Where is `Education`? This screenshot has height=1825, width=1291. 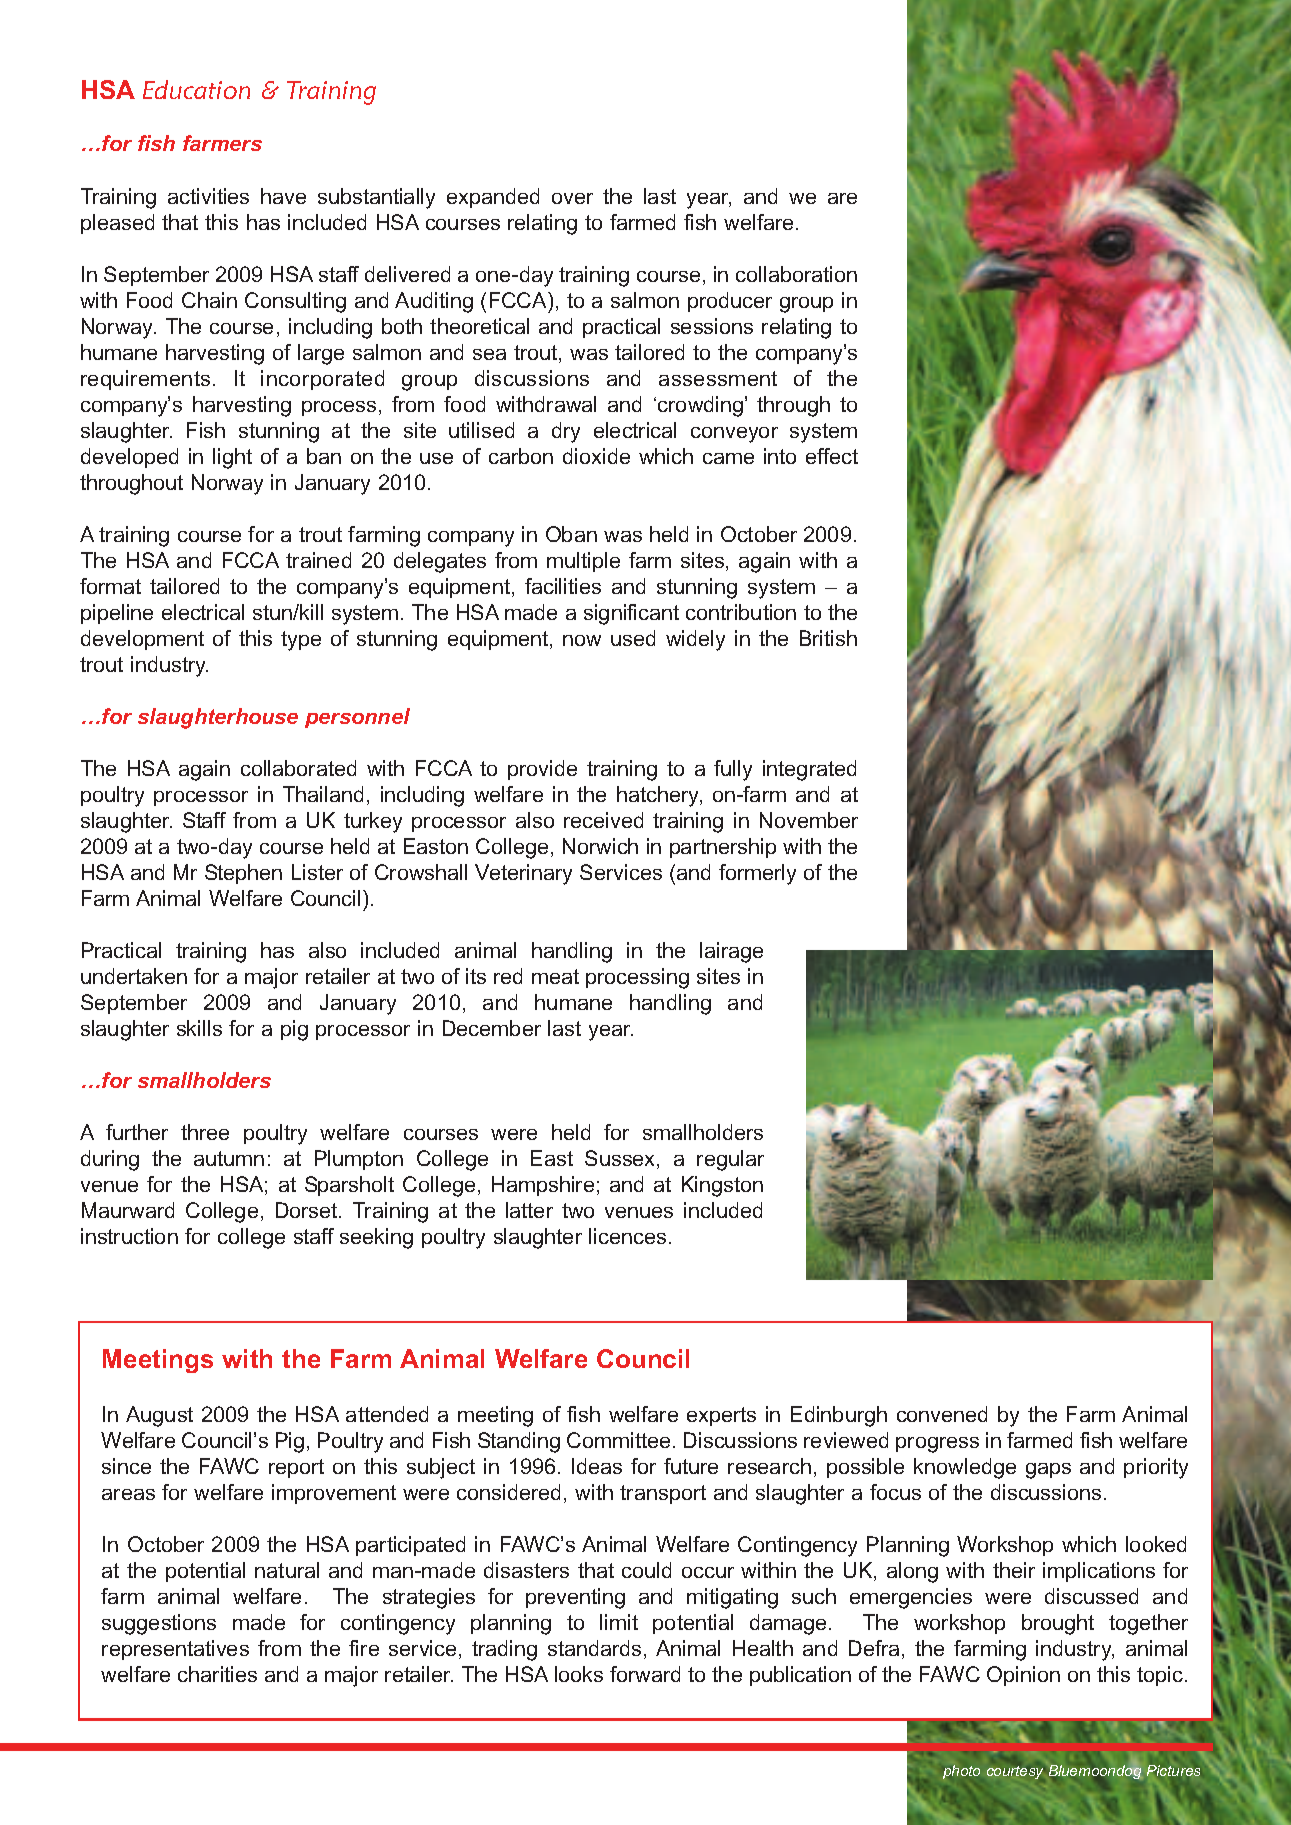 Education is located at coordinates (196, 89).
